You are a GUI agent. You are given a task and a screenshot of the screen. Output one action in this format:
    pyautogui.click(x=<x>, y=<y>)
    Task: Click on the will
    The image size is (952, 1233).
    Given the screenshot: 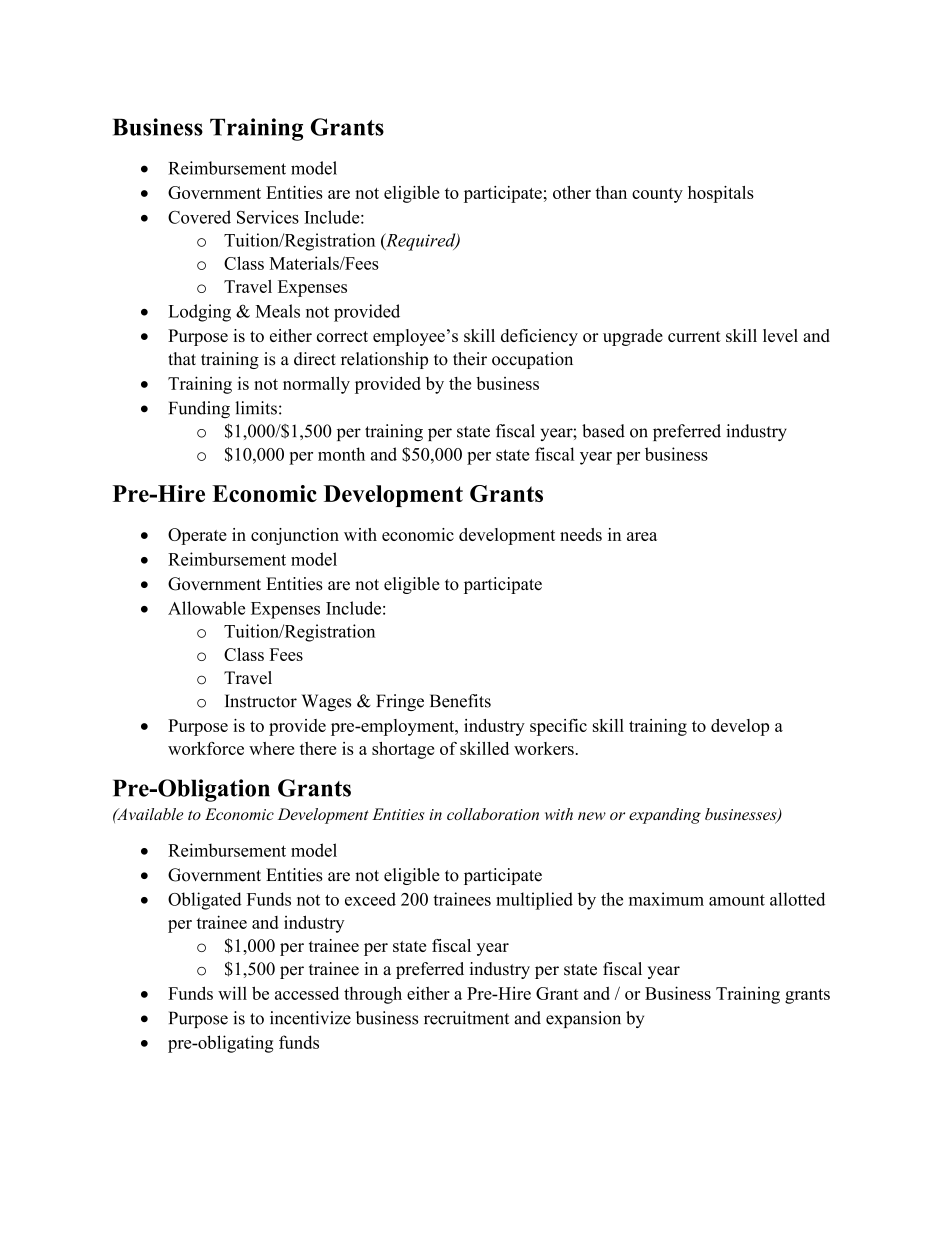 What is the action you would take?
    pyautogui.click(x=232, y=993)
